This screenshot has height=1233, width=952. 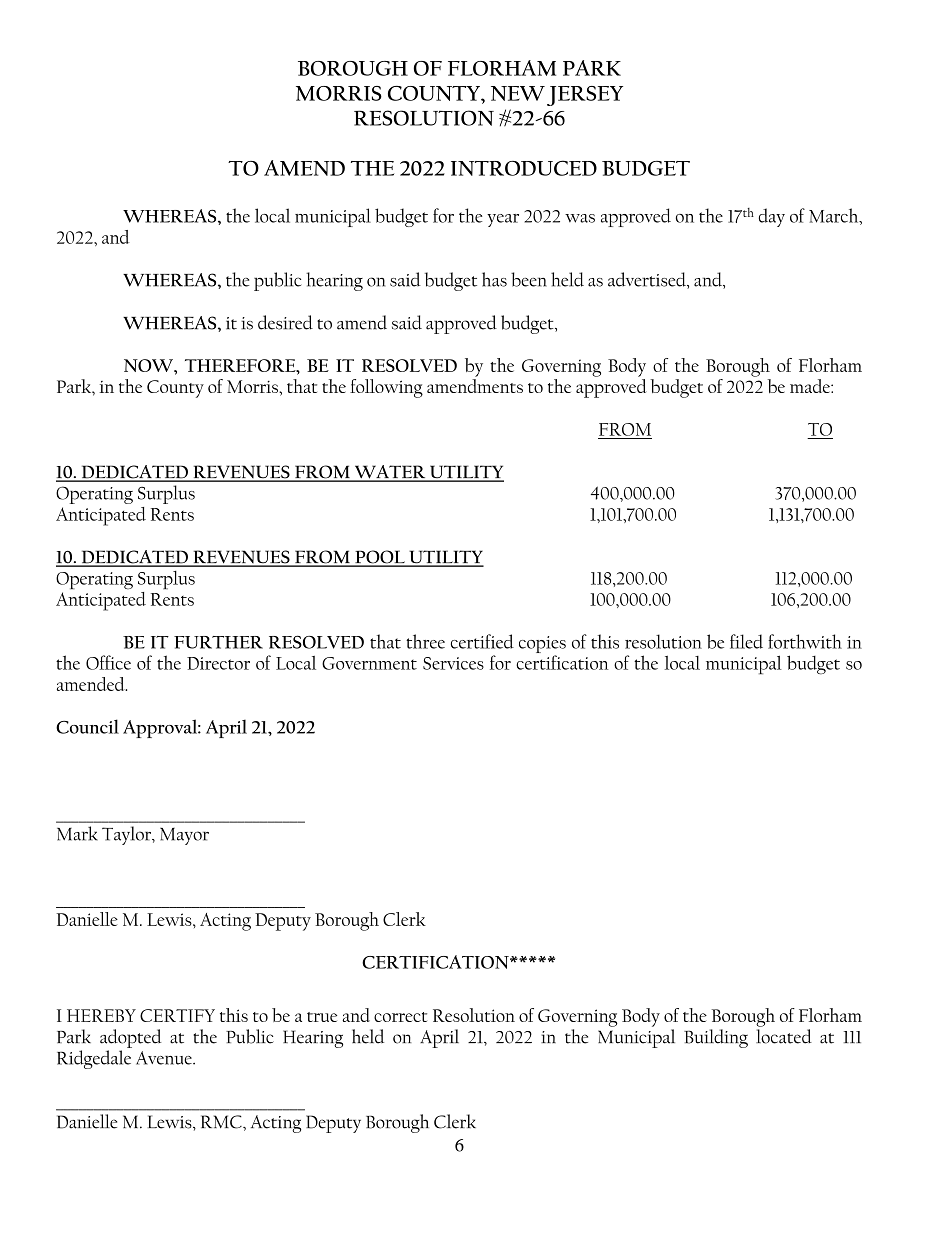 I want to click on filed, so click(x=746, y=641).
